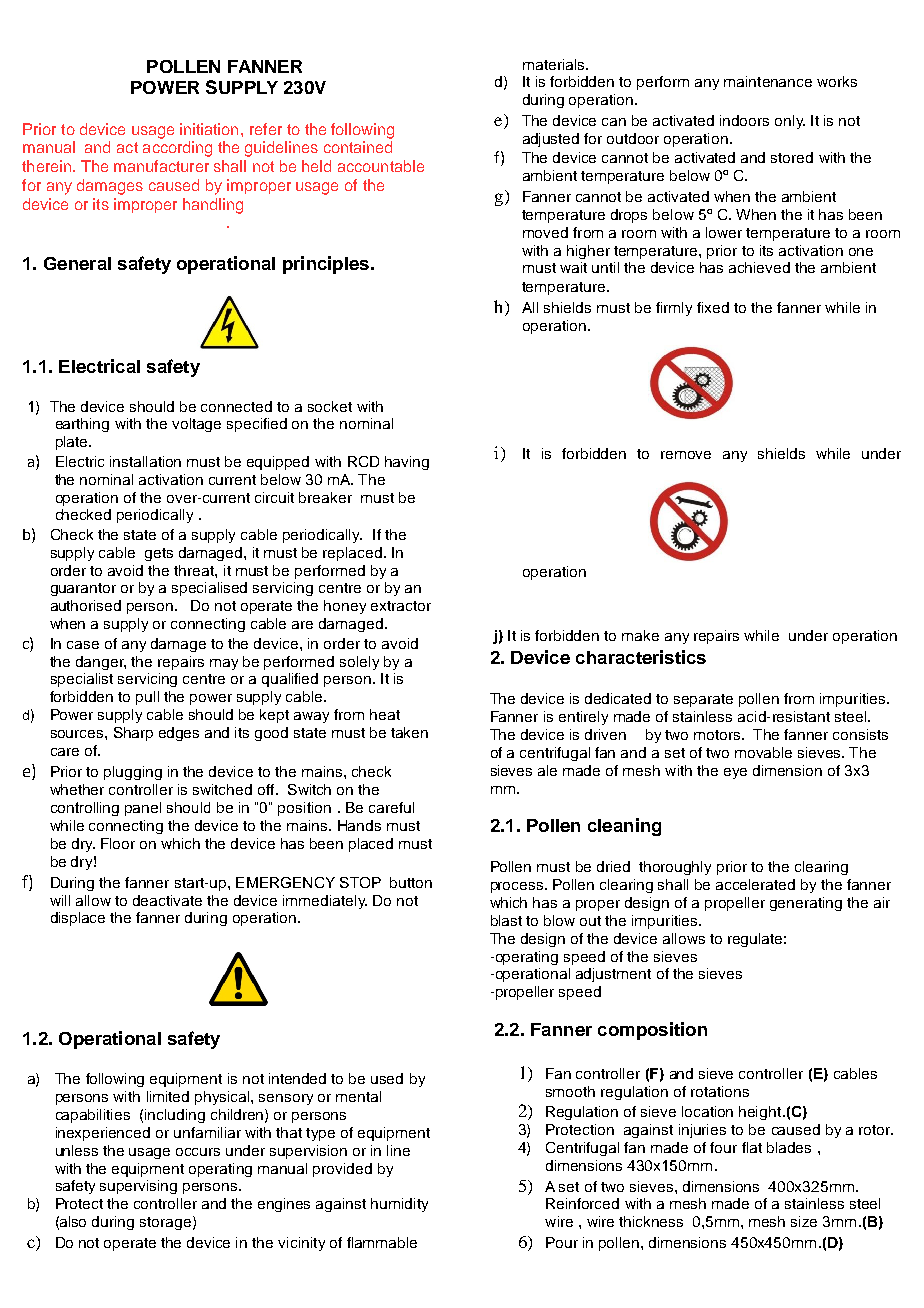  Describe the element at coordinates (209, 129) in the image. I see `initiation` at that location.
